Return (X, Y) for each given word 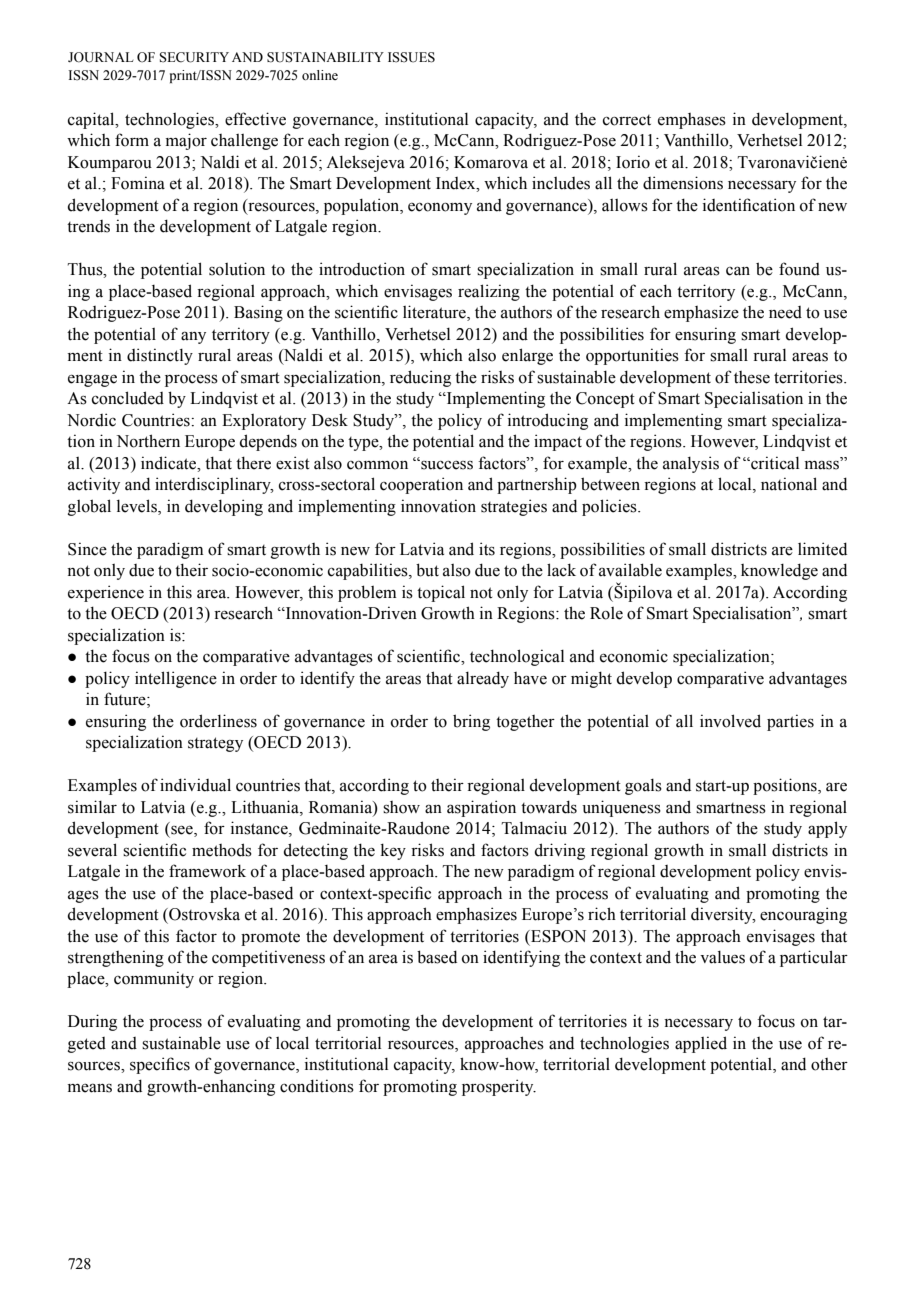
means (90, 1088)
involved (730, 721)
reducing (420, 378)
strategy (215, 744)
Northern (148, 441)
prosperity (499, 1087)
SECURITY (194, 57)
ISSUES (411, 57)
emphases (692, 121)
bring (471, 722)
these (752, 377)
